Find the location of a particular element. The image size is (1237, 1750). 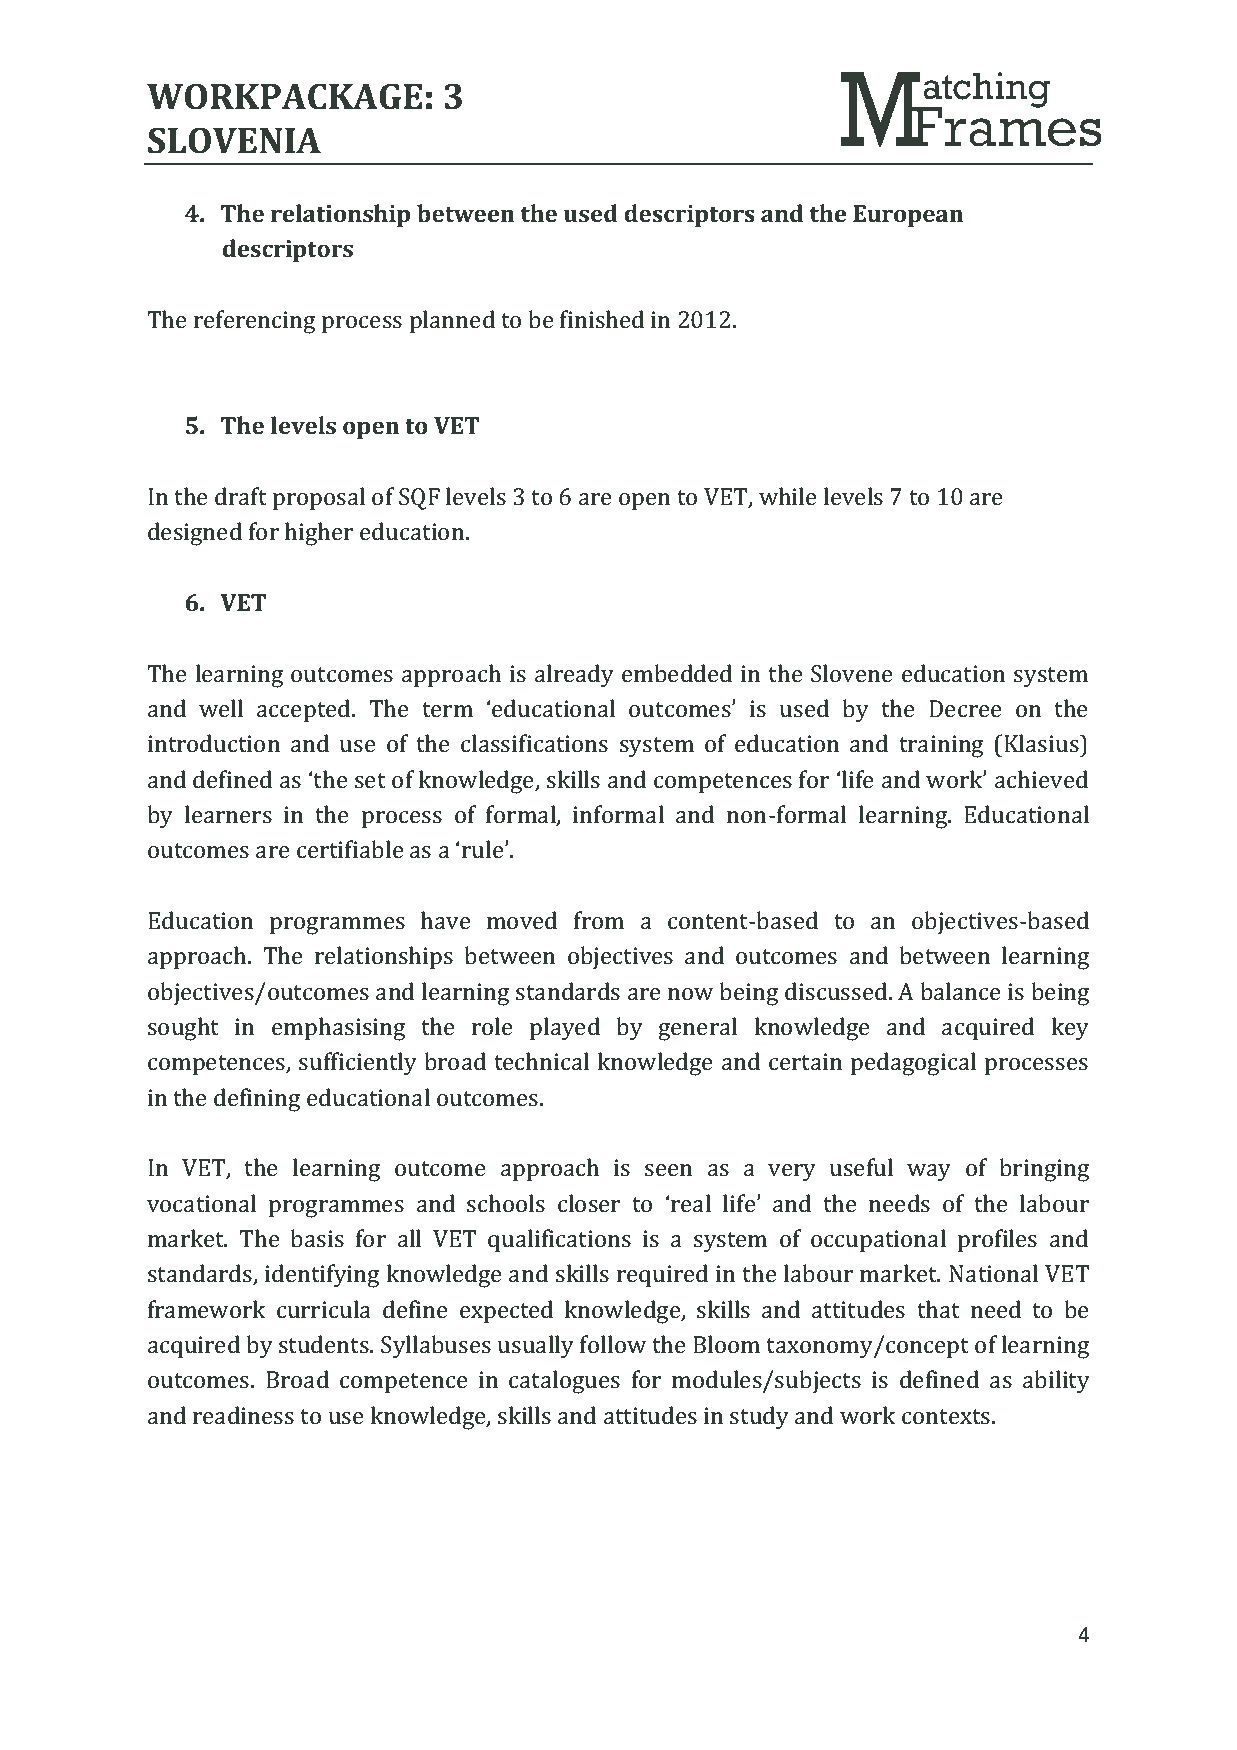

students is located at coordinates (325, 1344).
